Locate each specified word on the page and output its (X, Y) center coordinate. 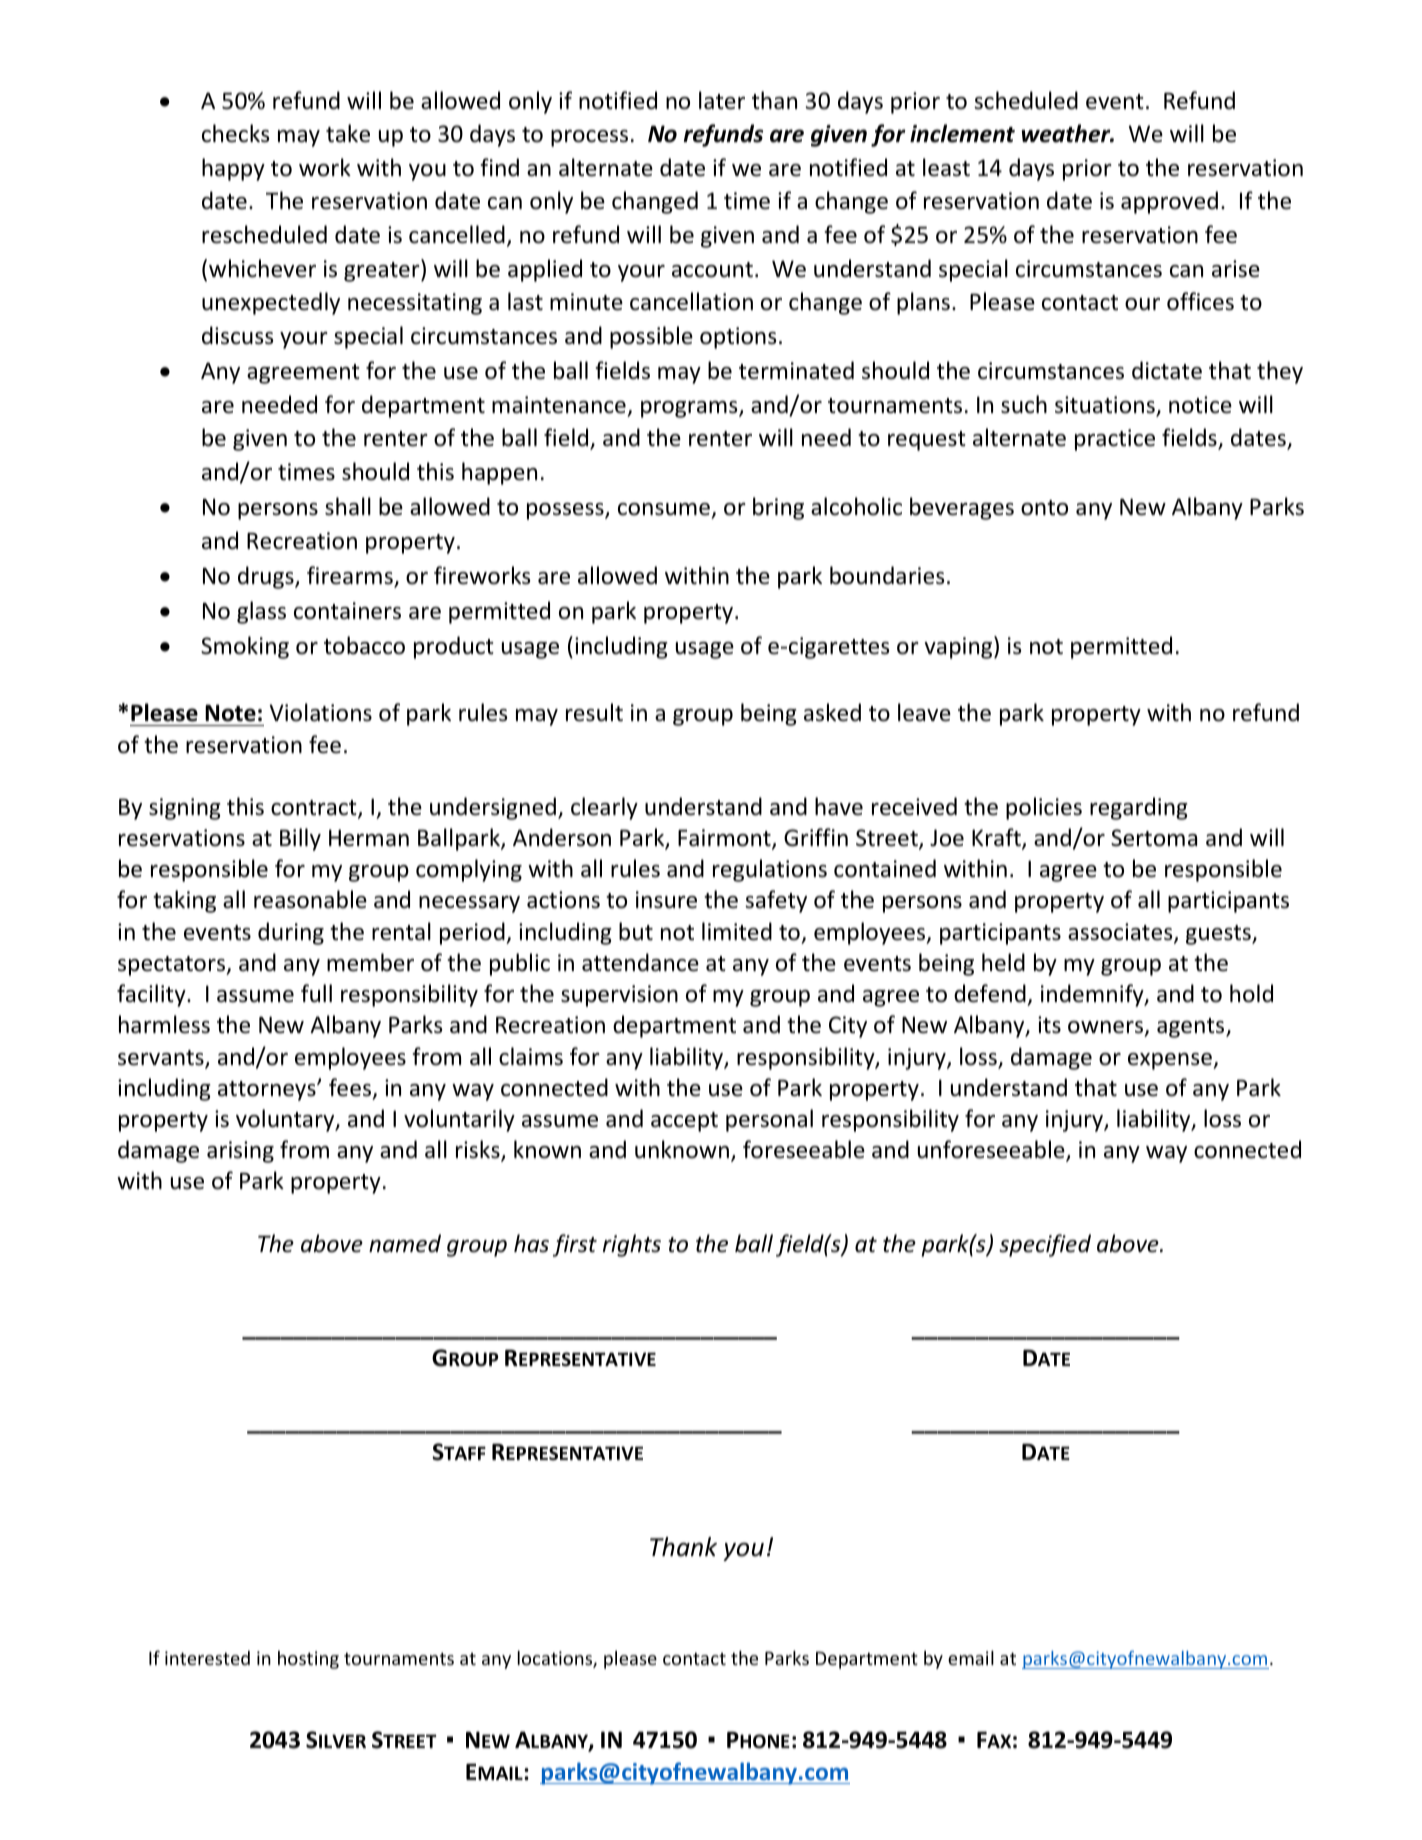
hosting (308, 1660)
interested (207, 1658)
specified (1045, 1245)
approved (1169, 202)
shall (348, 506)
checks (235, 133)
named (405, 1243)
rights (632, 1245)
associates (1121, 933)
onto (1044, 508)
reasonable (310, 899)
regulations (770, 870)
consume (664, 509)
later (722, 100)
